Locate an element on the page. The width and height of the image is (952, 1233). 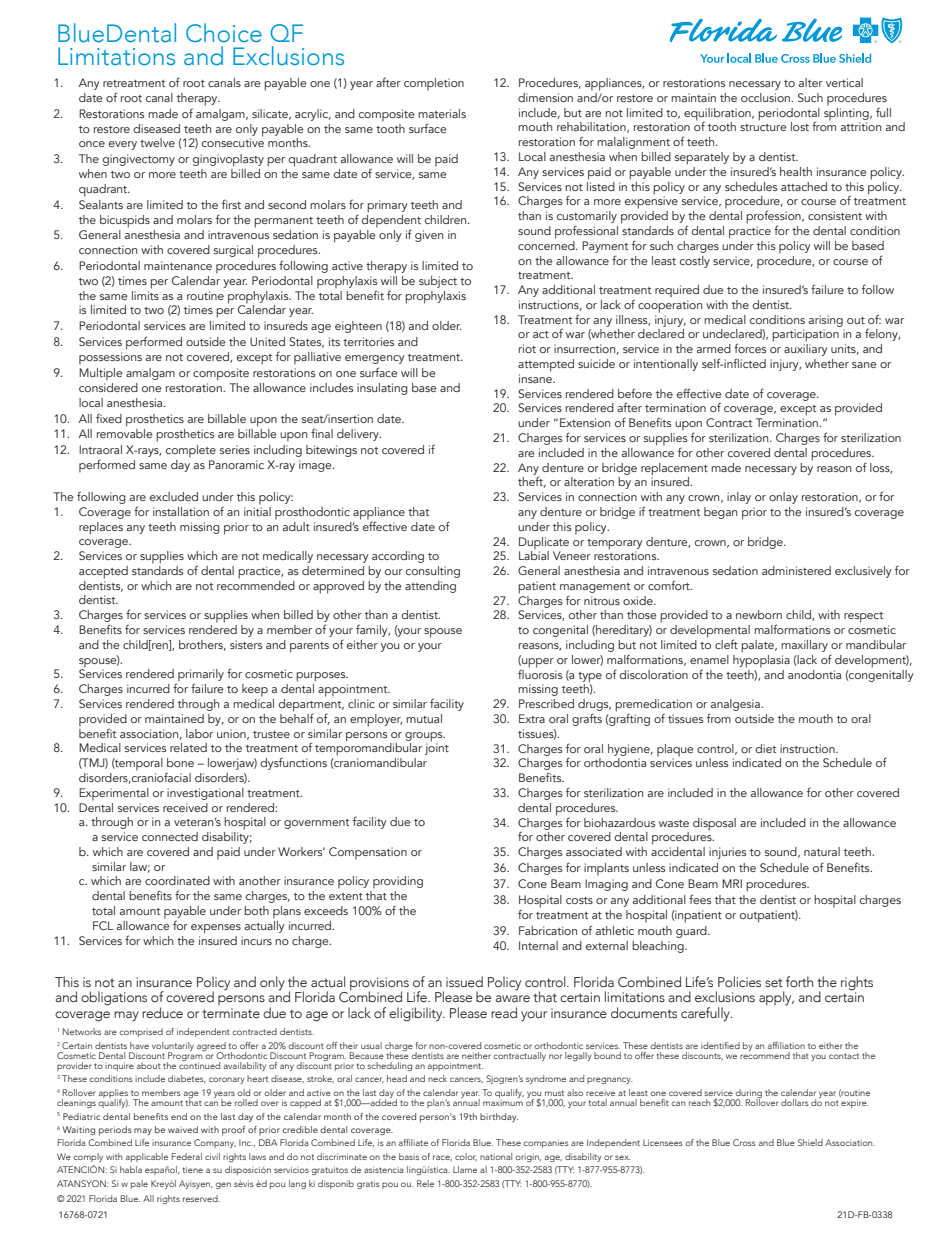
inlay is located at coordinates (739, 498).
